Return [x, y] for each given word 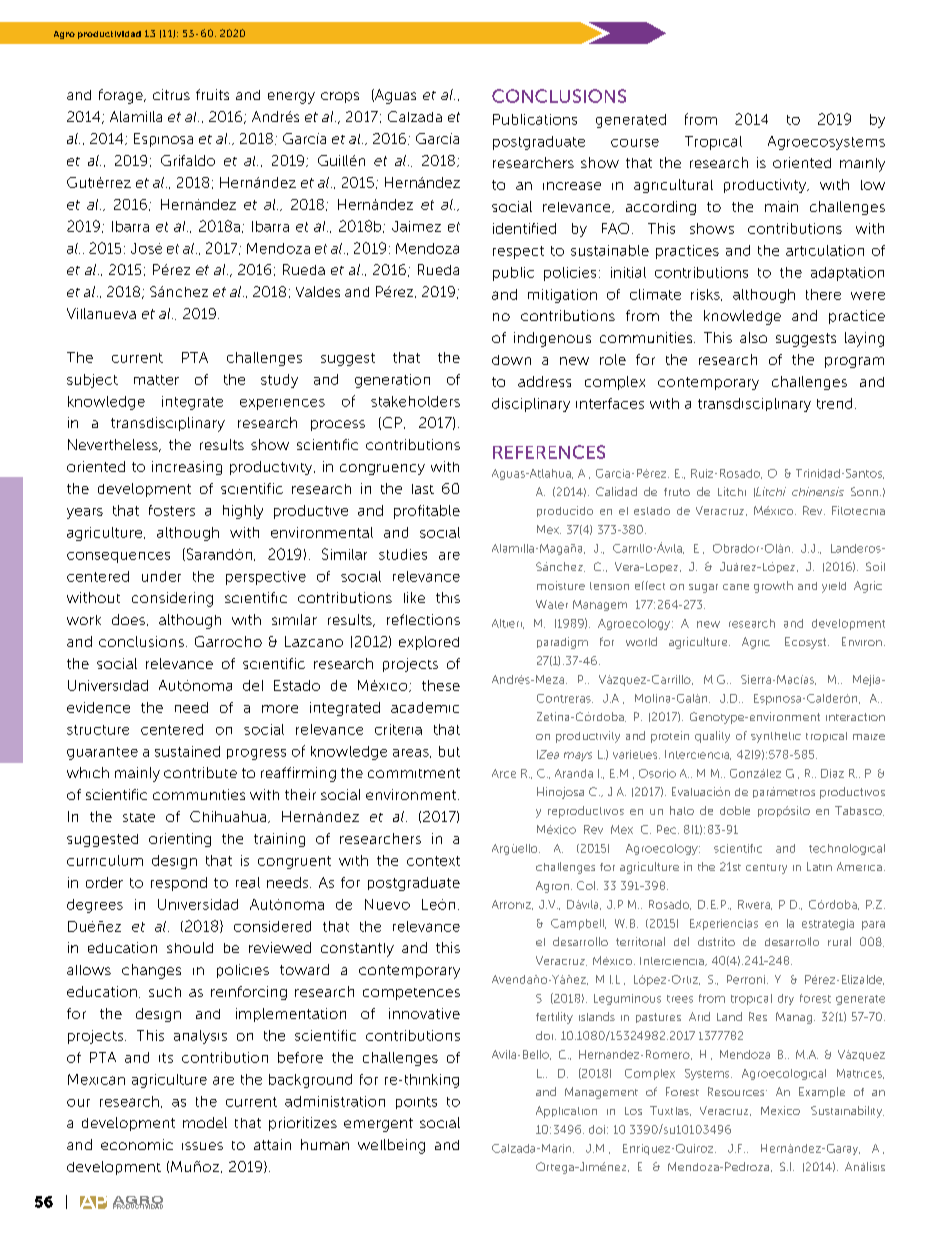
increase [572, 186]
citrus [171, 94]
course [635, 143]
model [205, 1122]
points [416, 1103]
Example [822, 1092]
